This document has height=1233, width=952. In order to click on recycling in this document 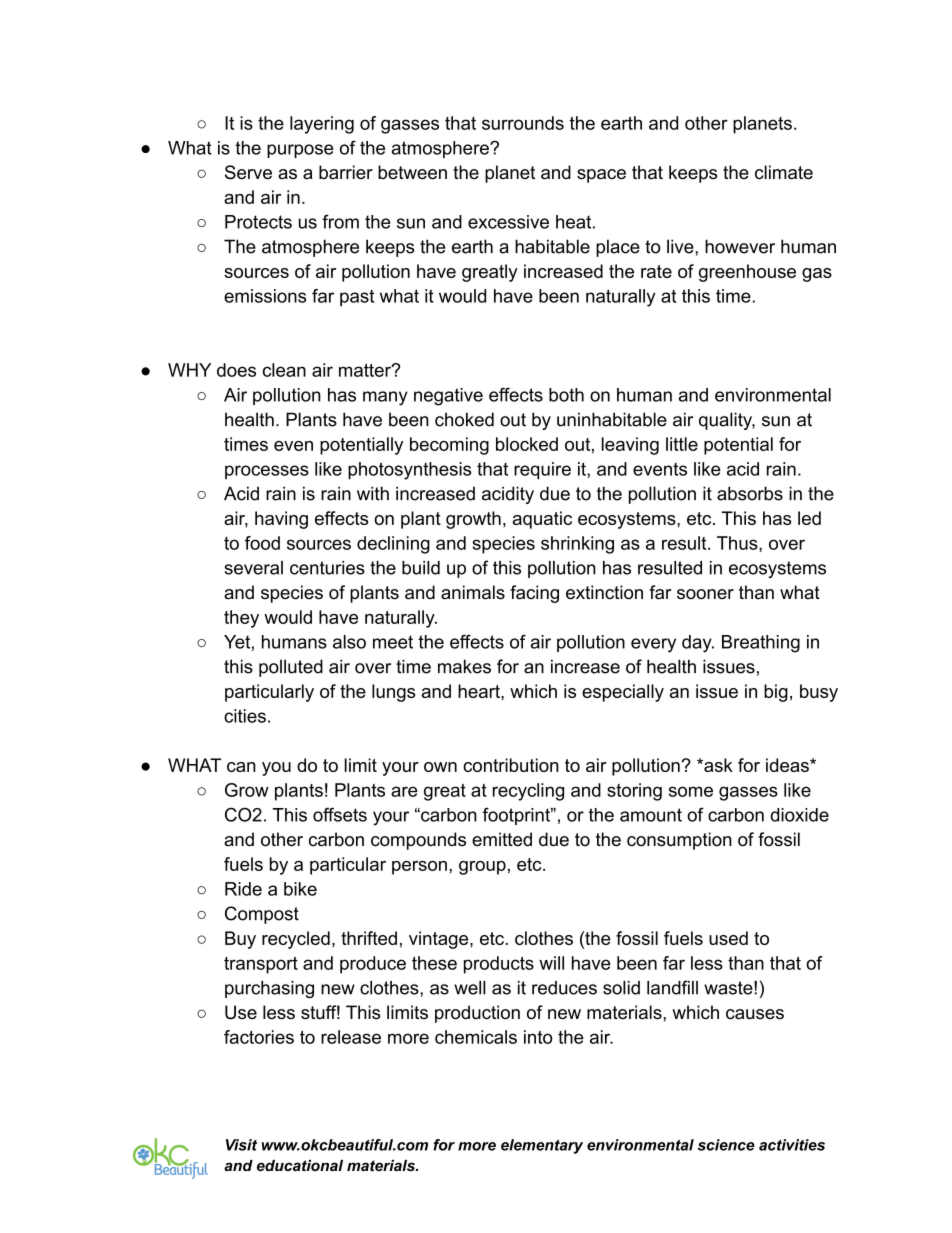, I will do `click(528, 792)`.
